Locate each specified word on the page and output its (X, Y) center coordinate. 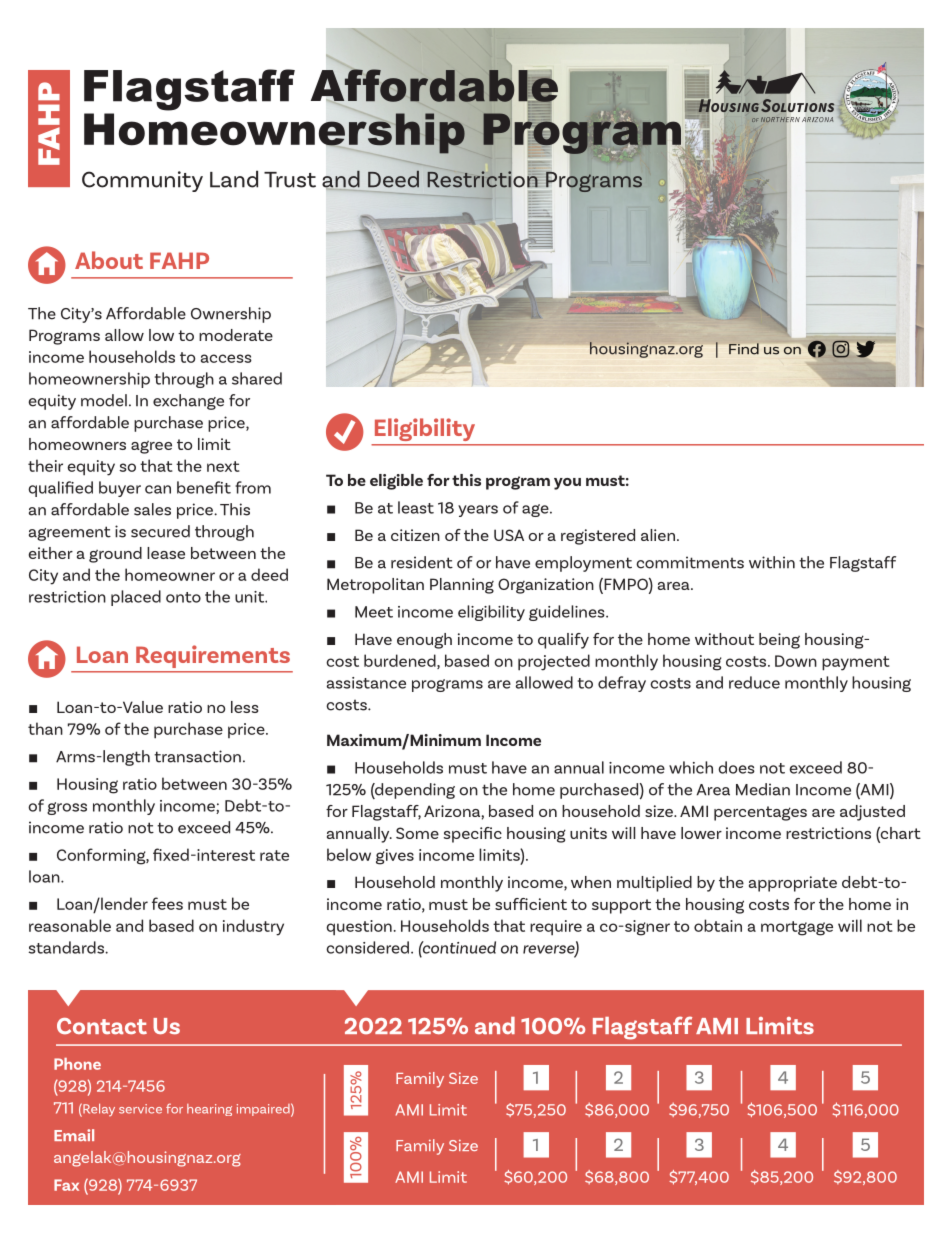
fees (167, 903)
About (109, 260)
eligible (396, 482)
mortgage (797, 928)
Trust (290, 180)
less (245, 707)
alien (658, 535)
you (567, 484)
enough (424, 641)
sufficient (531, 904)
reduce (754, 682)
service (140, 1109)
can (158, 489)
